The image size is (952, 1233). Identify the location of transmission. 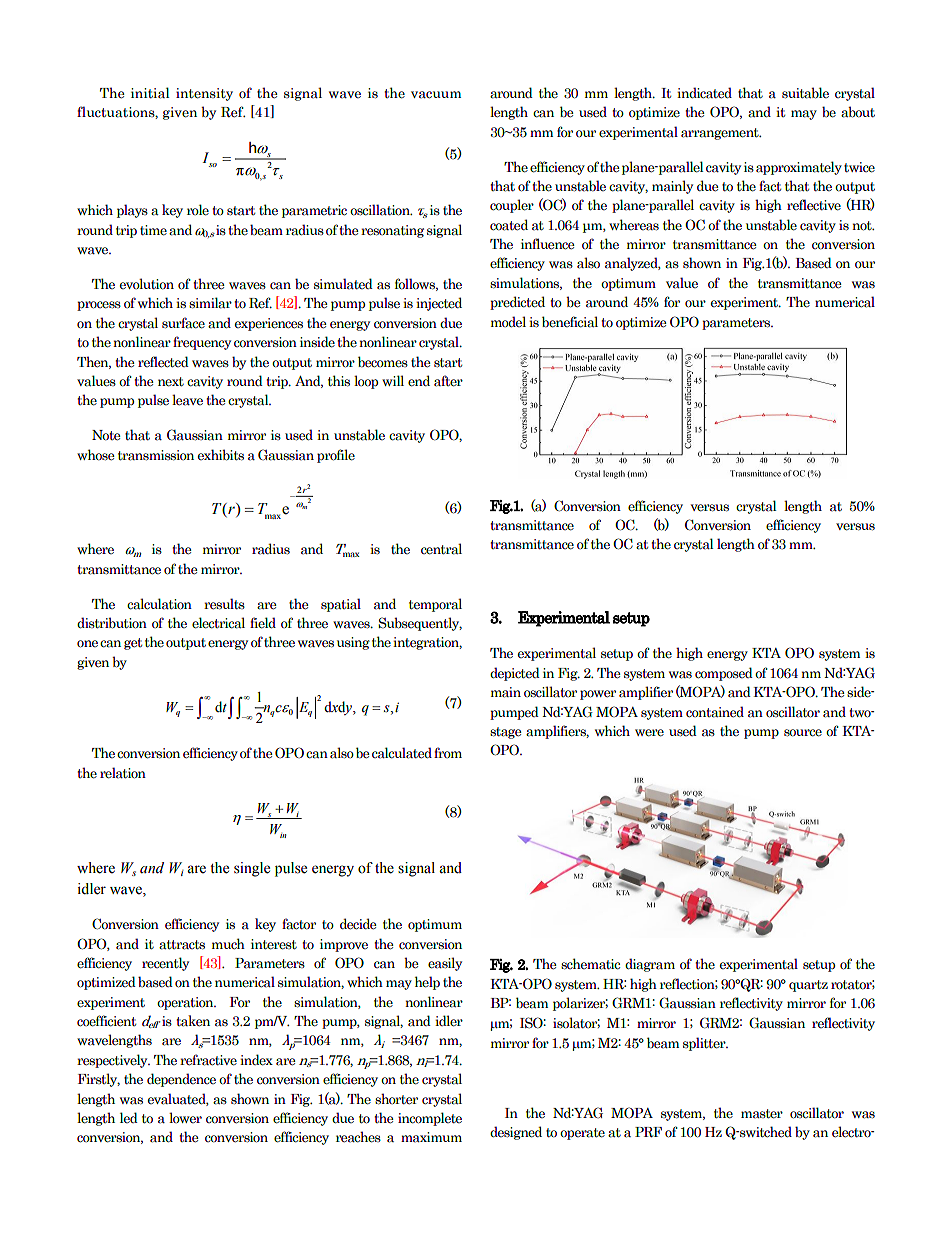
(156, 455).
